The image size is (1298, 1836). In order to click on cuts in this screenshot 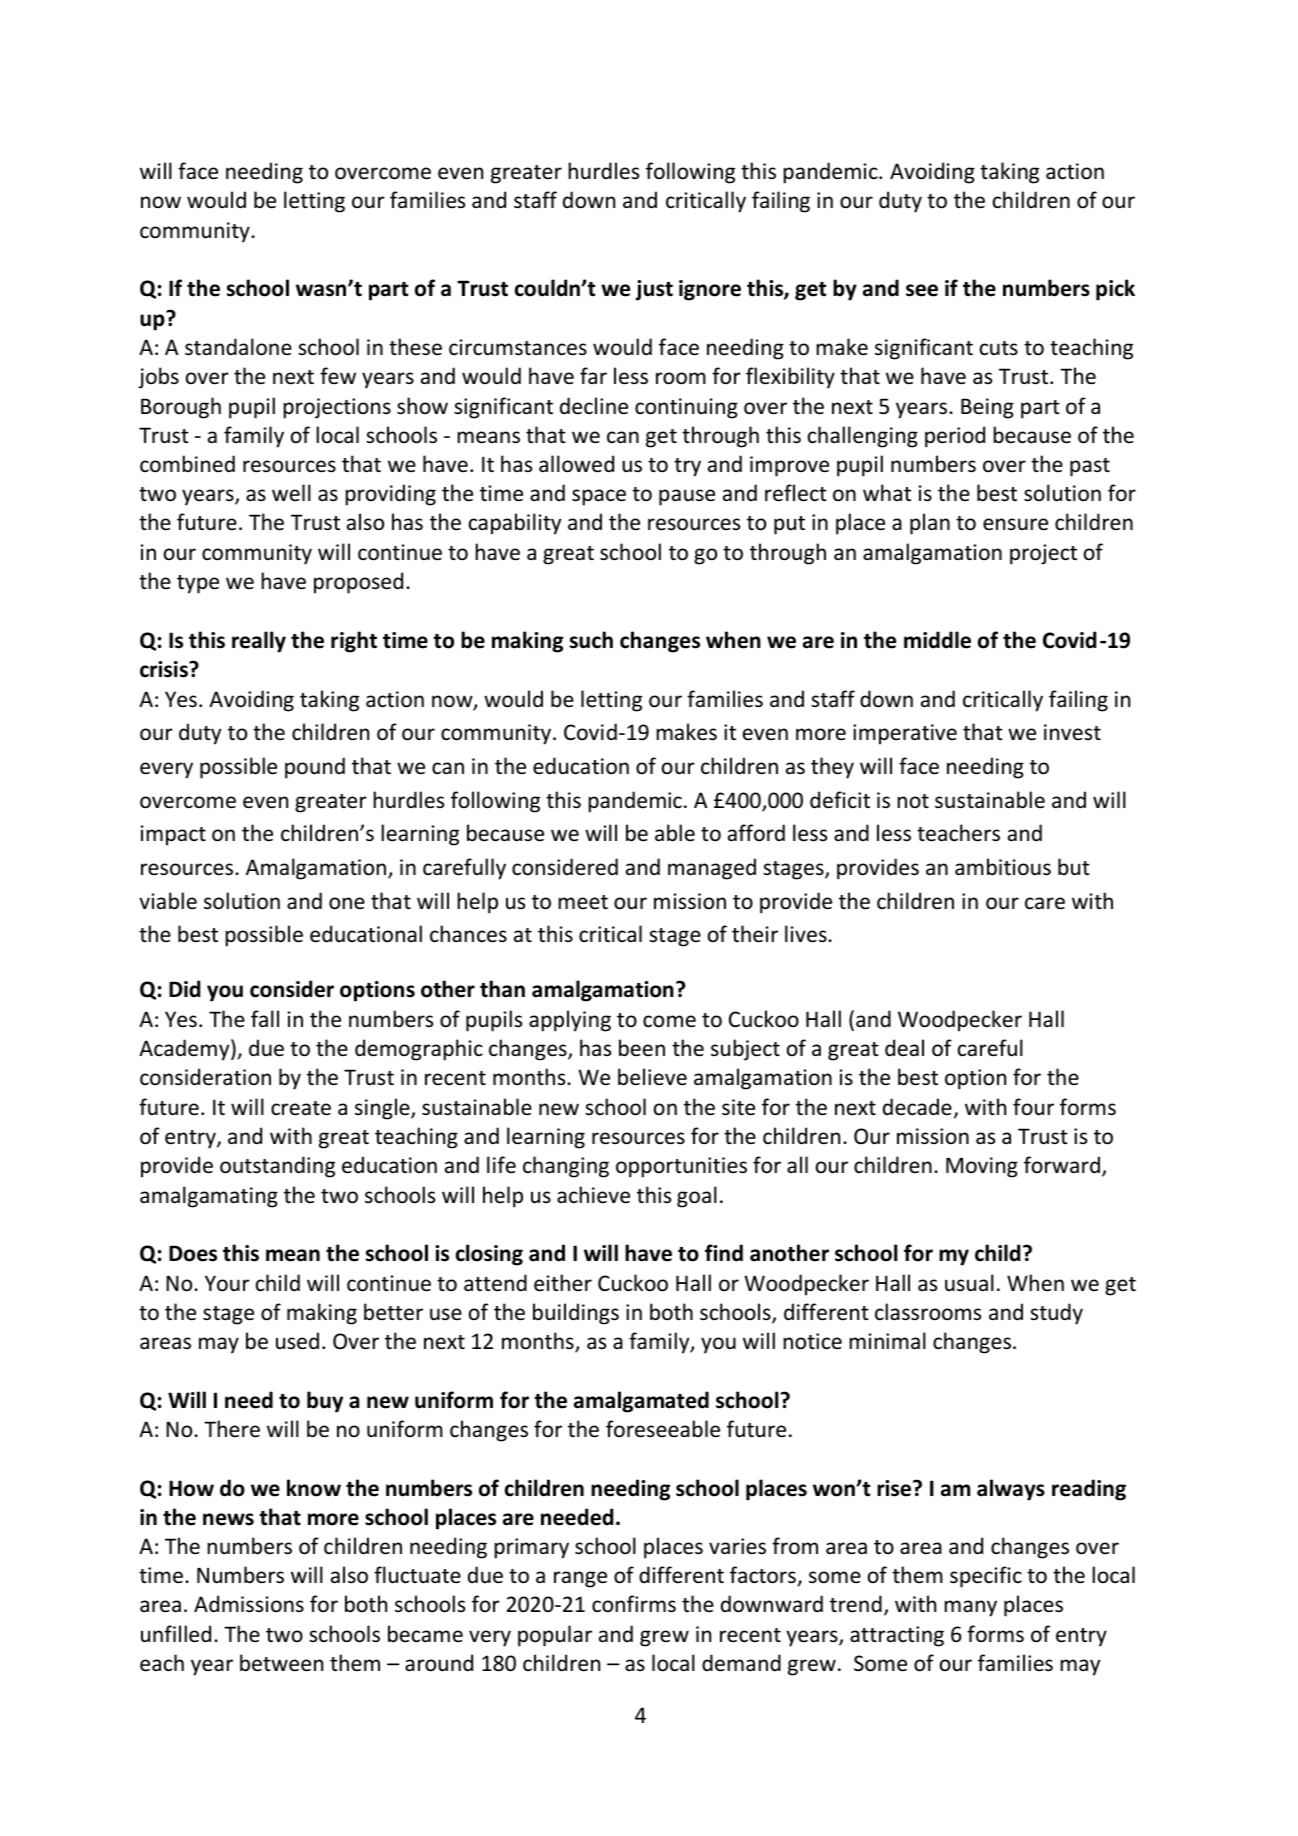, I will do `click(999, 348)`.
